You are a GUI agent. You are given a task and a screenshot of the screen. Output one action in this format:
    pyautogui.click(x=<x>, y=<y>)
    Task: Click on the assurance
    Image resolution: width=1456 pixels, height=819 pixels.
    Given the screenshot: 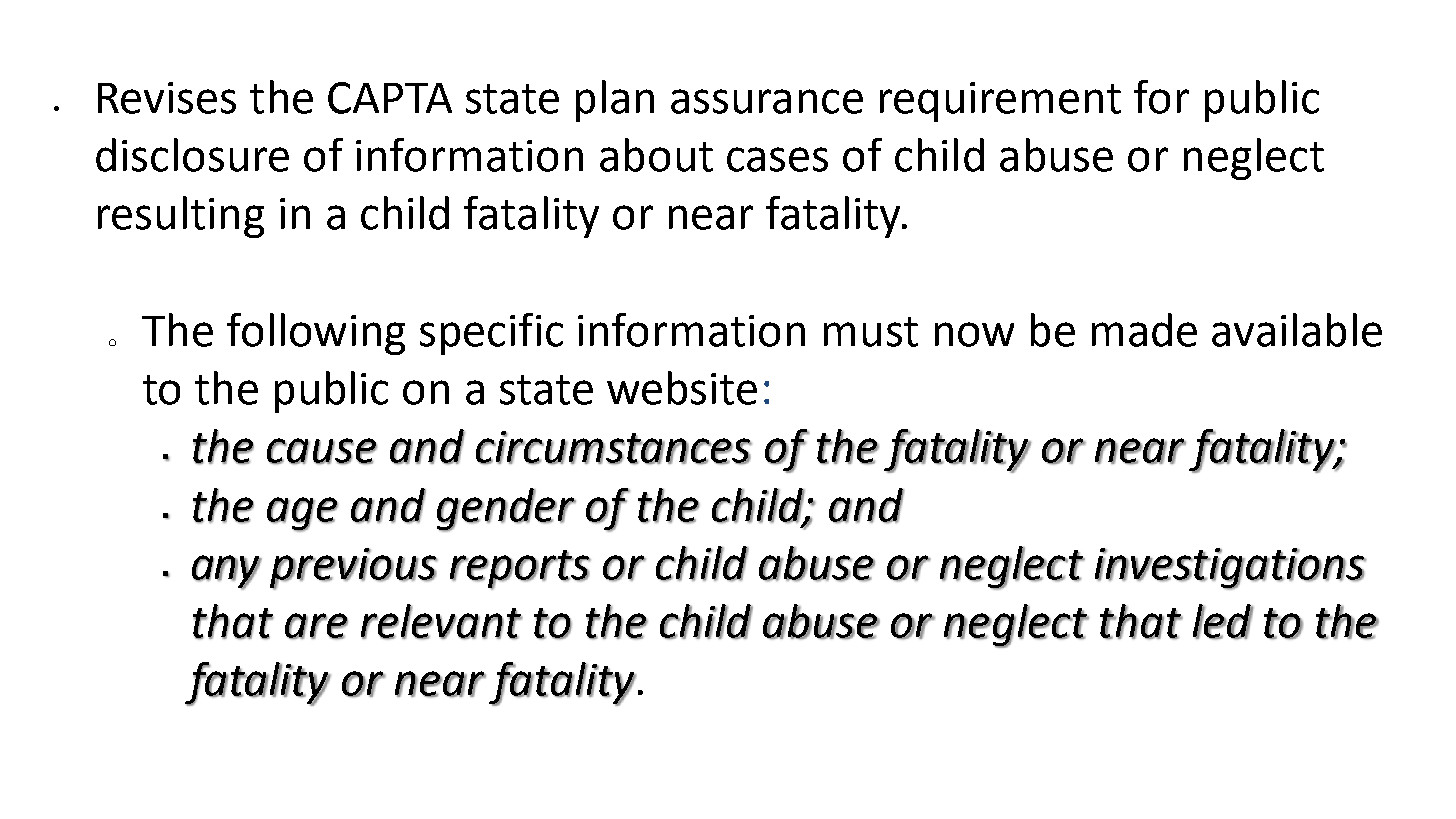 What is the action you would take?
    pyautogui.click(x=767, y=101)
